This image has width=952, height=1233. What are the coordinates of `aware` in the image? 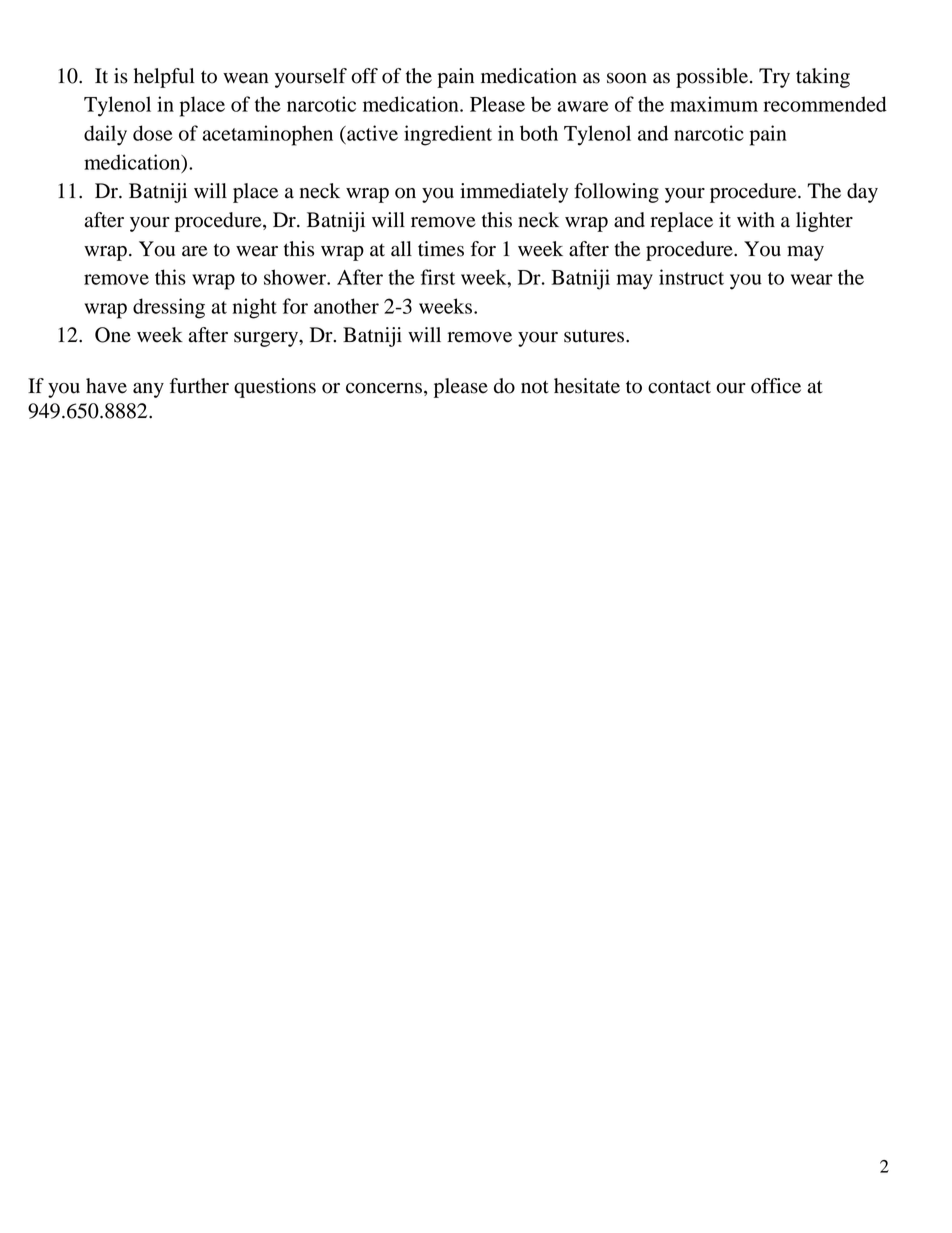 It's located at (583, 106).
